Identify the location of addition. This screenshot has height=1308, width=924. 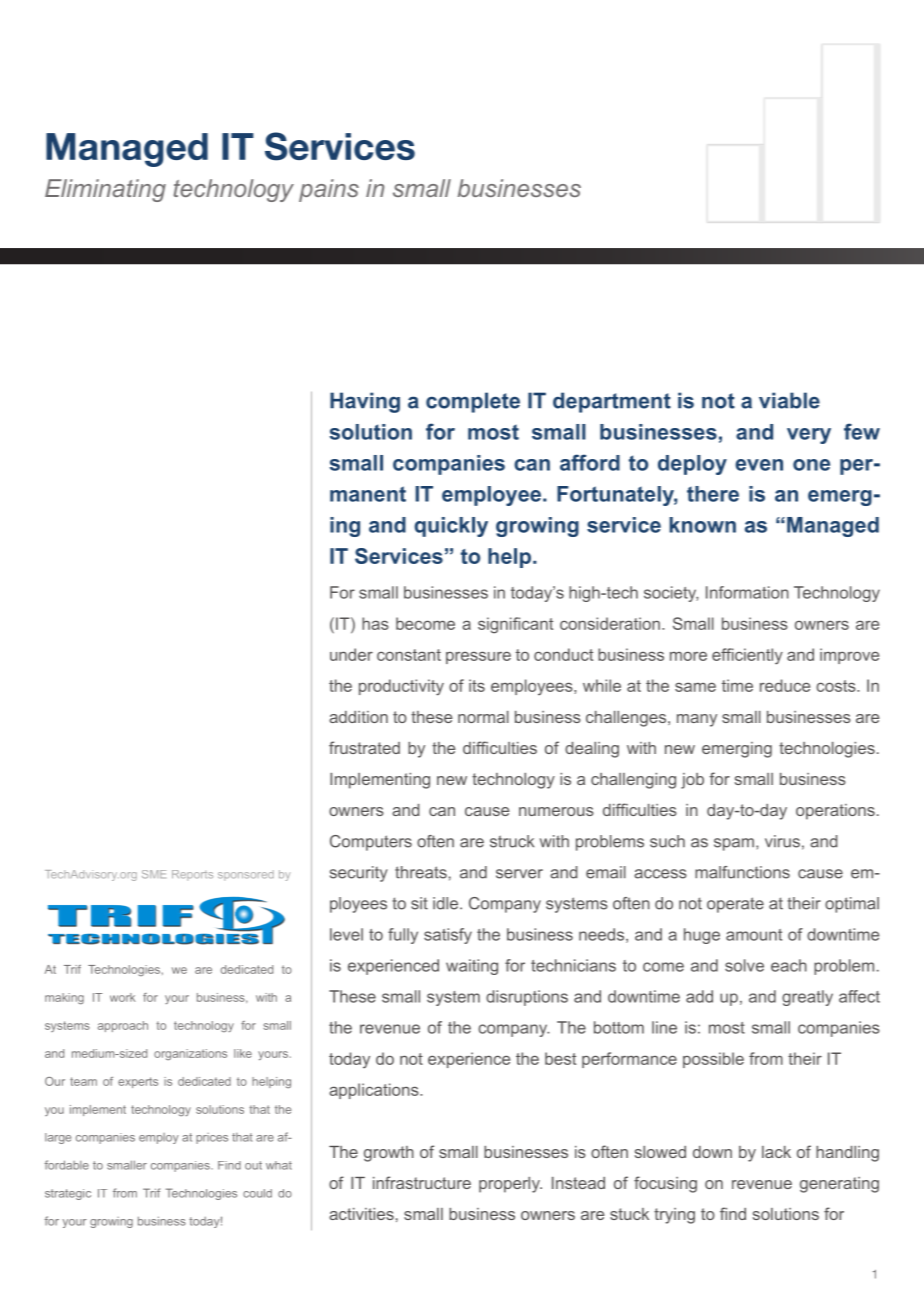
(358, 717).
